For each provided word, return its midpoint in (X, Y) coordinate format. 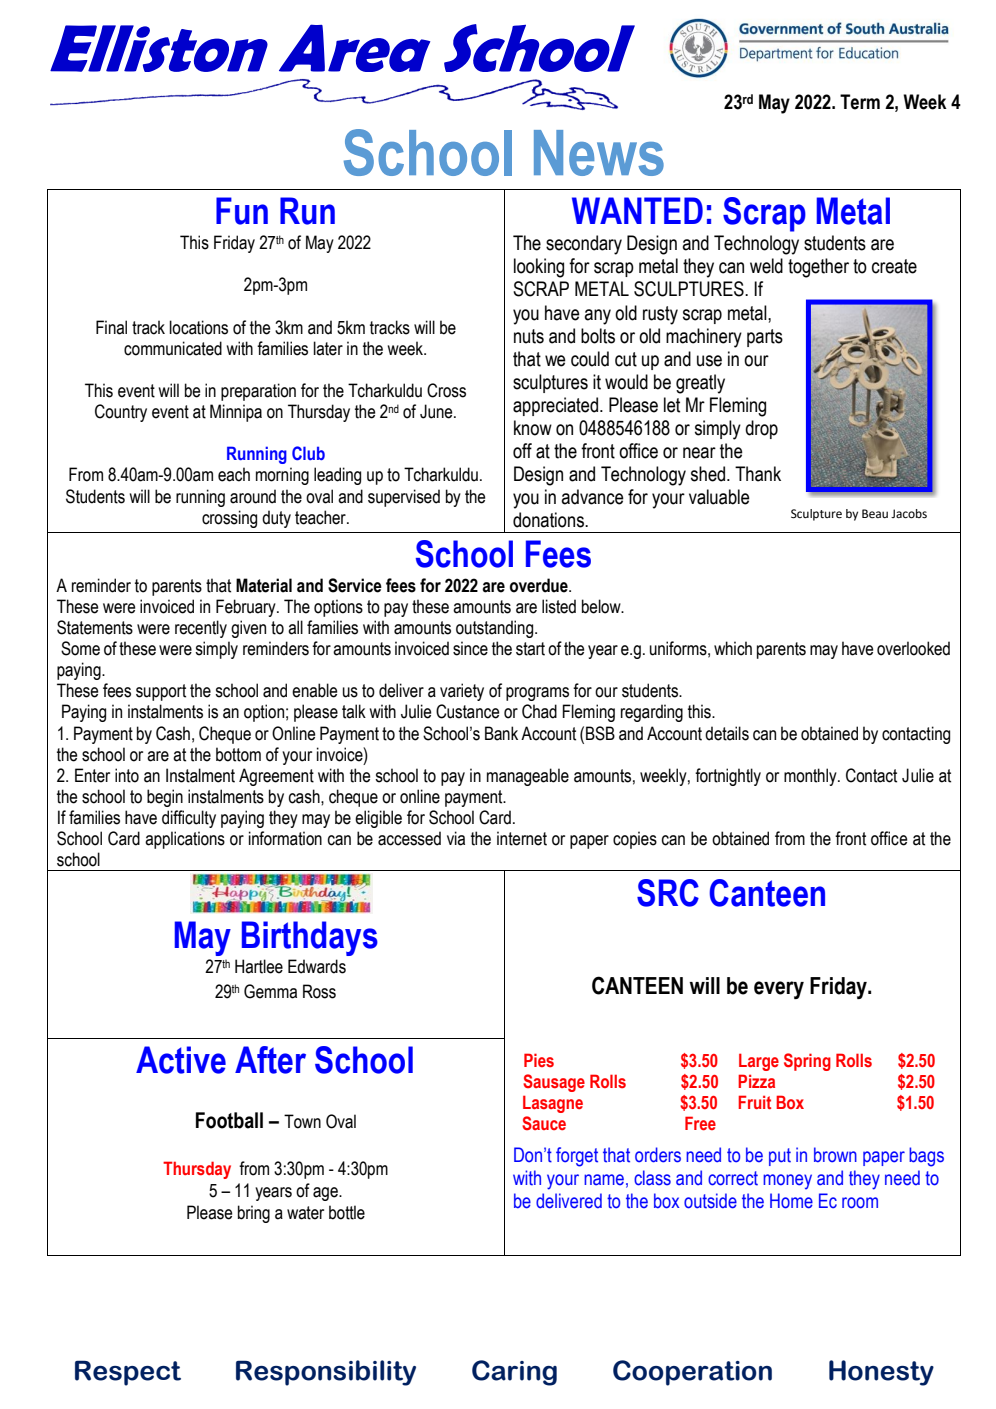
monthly (811, 777)
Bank (501, 733)
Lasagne (553, 1104)
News (599, 153)
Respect (128, 1373)
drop (761, 429)
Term (860, 102)
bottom (238, 754)
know (533, 428)
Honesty (881, 1373)
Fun (242, 211)
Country (121, 413)
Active (181, 1060)
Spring (807, 1062)
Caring (514, 1373)
